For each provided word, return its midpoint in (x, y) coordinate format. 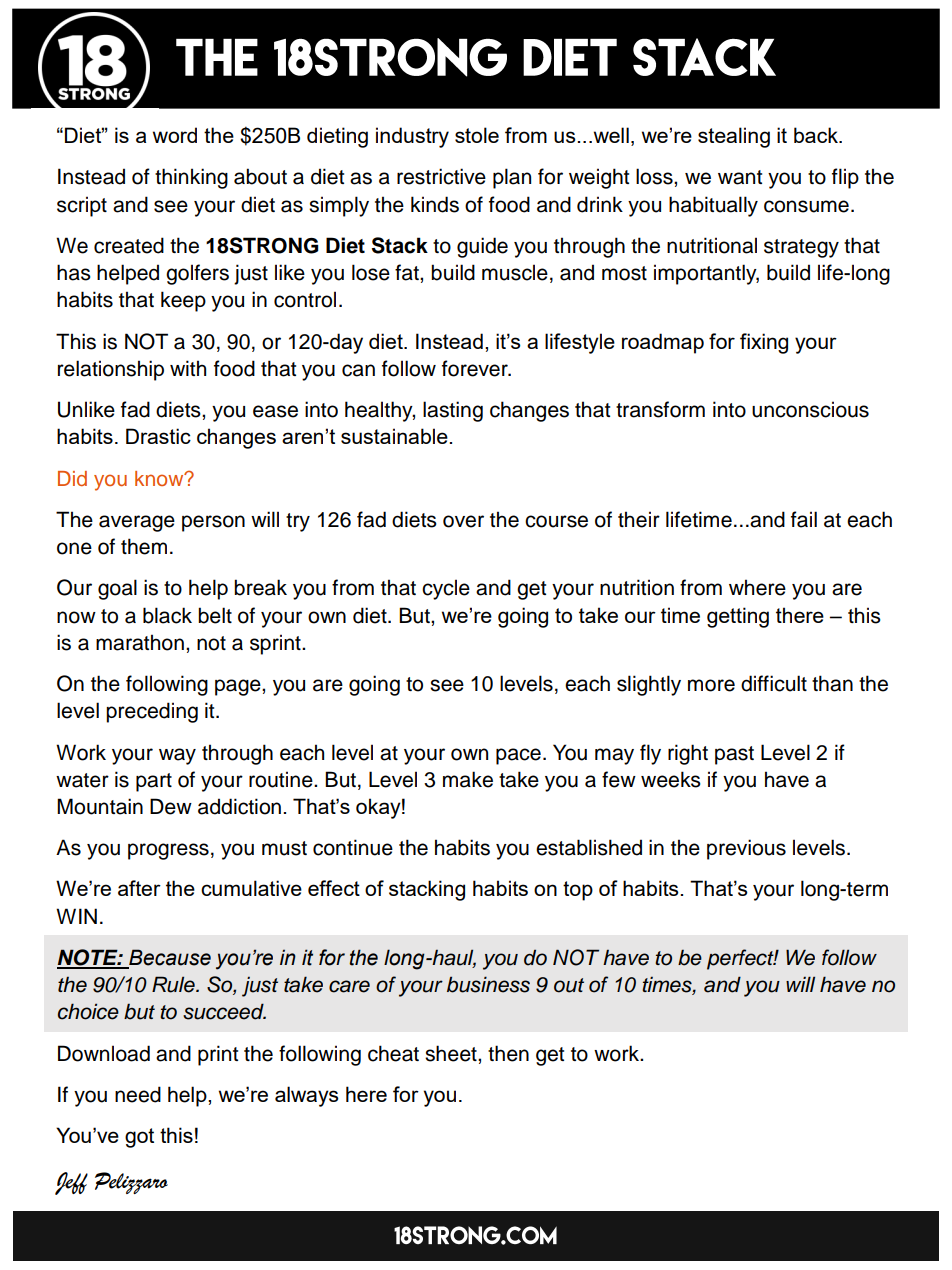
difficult (774, 683)
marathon (140, 642)
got (139, 1138)
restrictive (441, 176)
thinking (191, 178)
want (740, 177)
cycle (446, 589)
